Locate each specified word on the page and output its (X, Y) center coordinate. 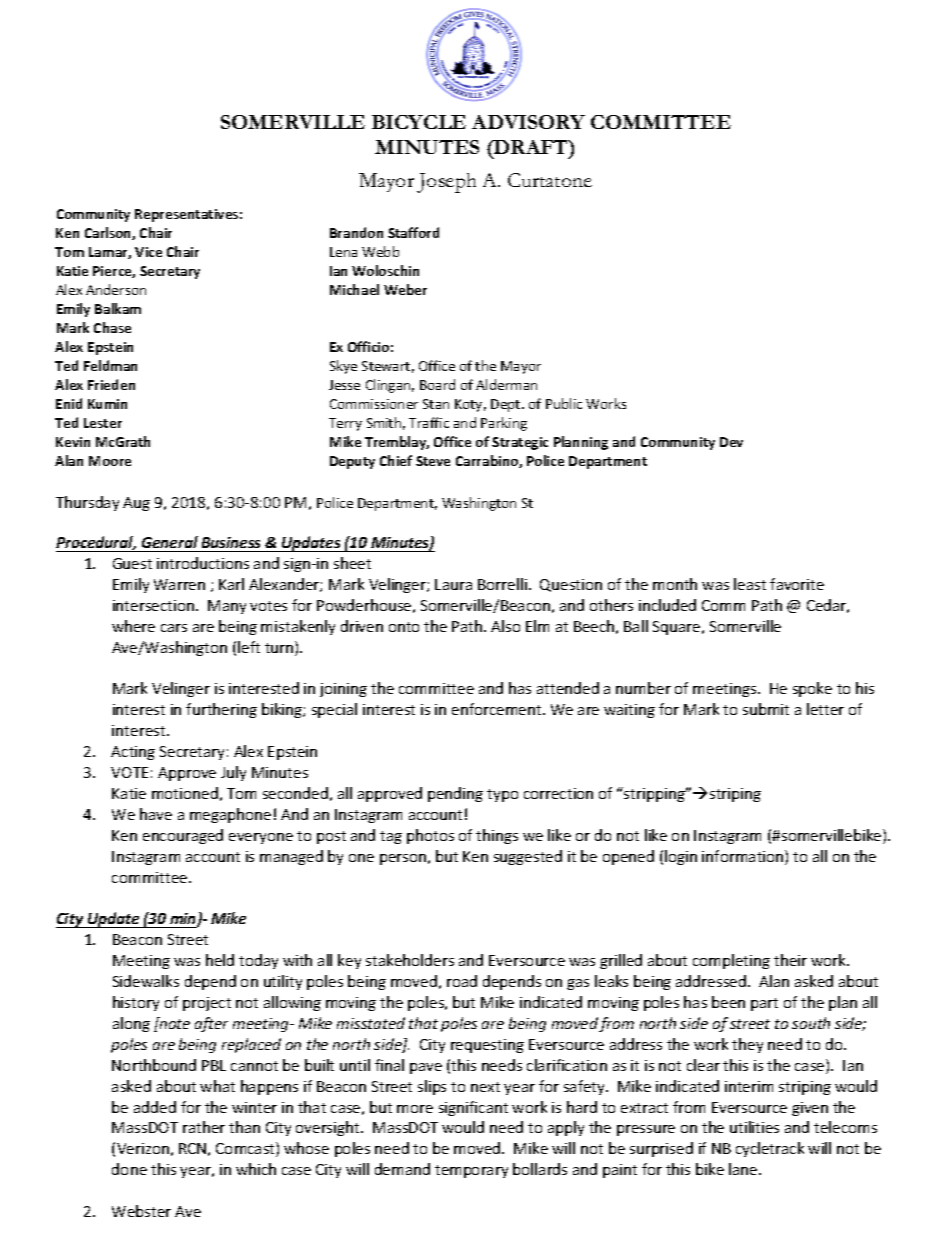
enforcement (498, 709)
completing (731, 961)
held (220, 960)
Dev (731, 442)
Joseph (446, 183)
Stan (436, 404)
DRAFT (531, 147)
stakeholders (410, 960)
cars (174, 628)
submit (766, 709)
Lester (103, 423)
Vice (148, 252)
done (129, 1169)
